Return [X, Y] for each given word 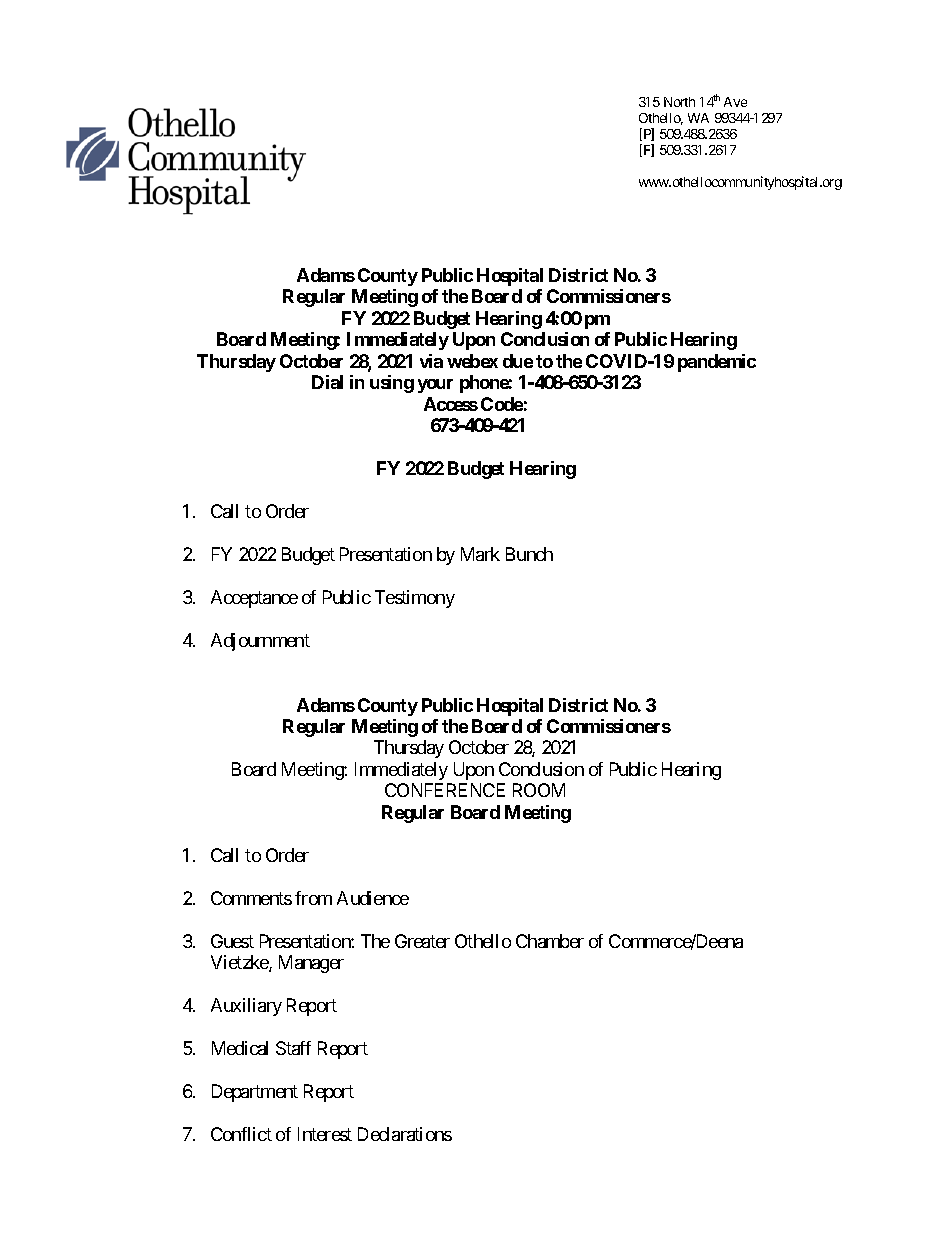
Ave [735, 102]
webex [472, 361]
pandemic [717, 363]
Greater [422, 941]
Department [255, 1093]
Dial [327, 382]
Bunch [529, 554]
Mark [480, 554]
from [313, 898]
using [392, 384]
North [679, 102]
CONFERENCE [445, 790]
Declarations [405, 1134]
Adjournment [260, 642]
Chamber [550, 941]
